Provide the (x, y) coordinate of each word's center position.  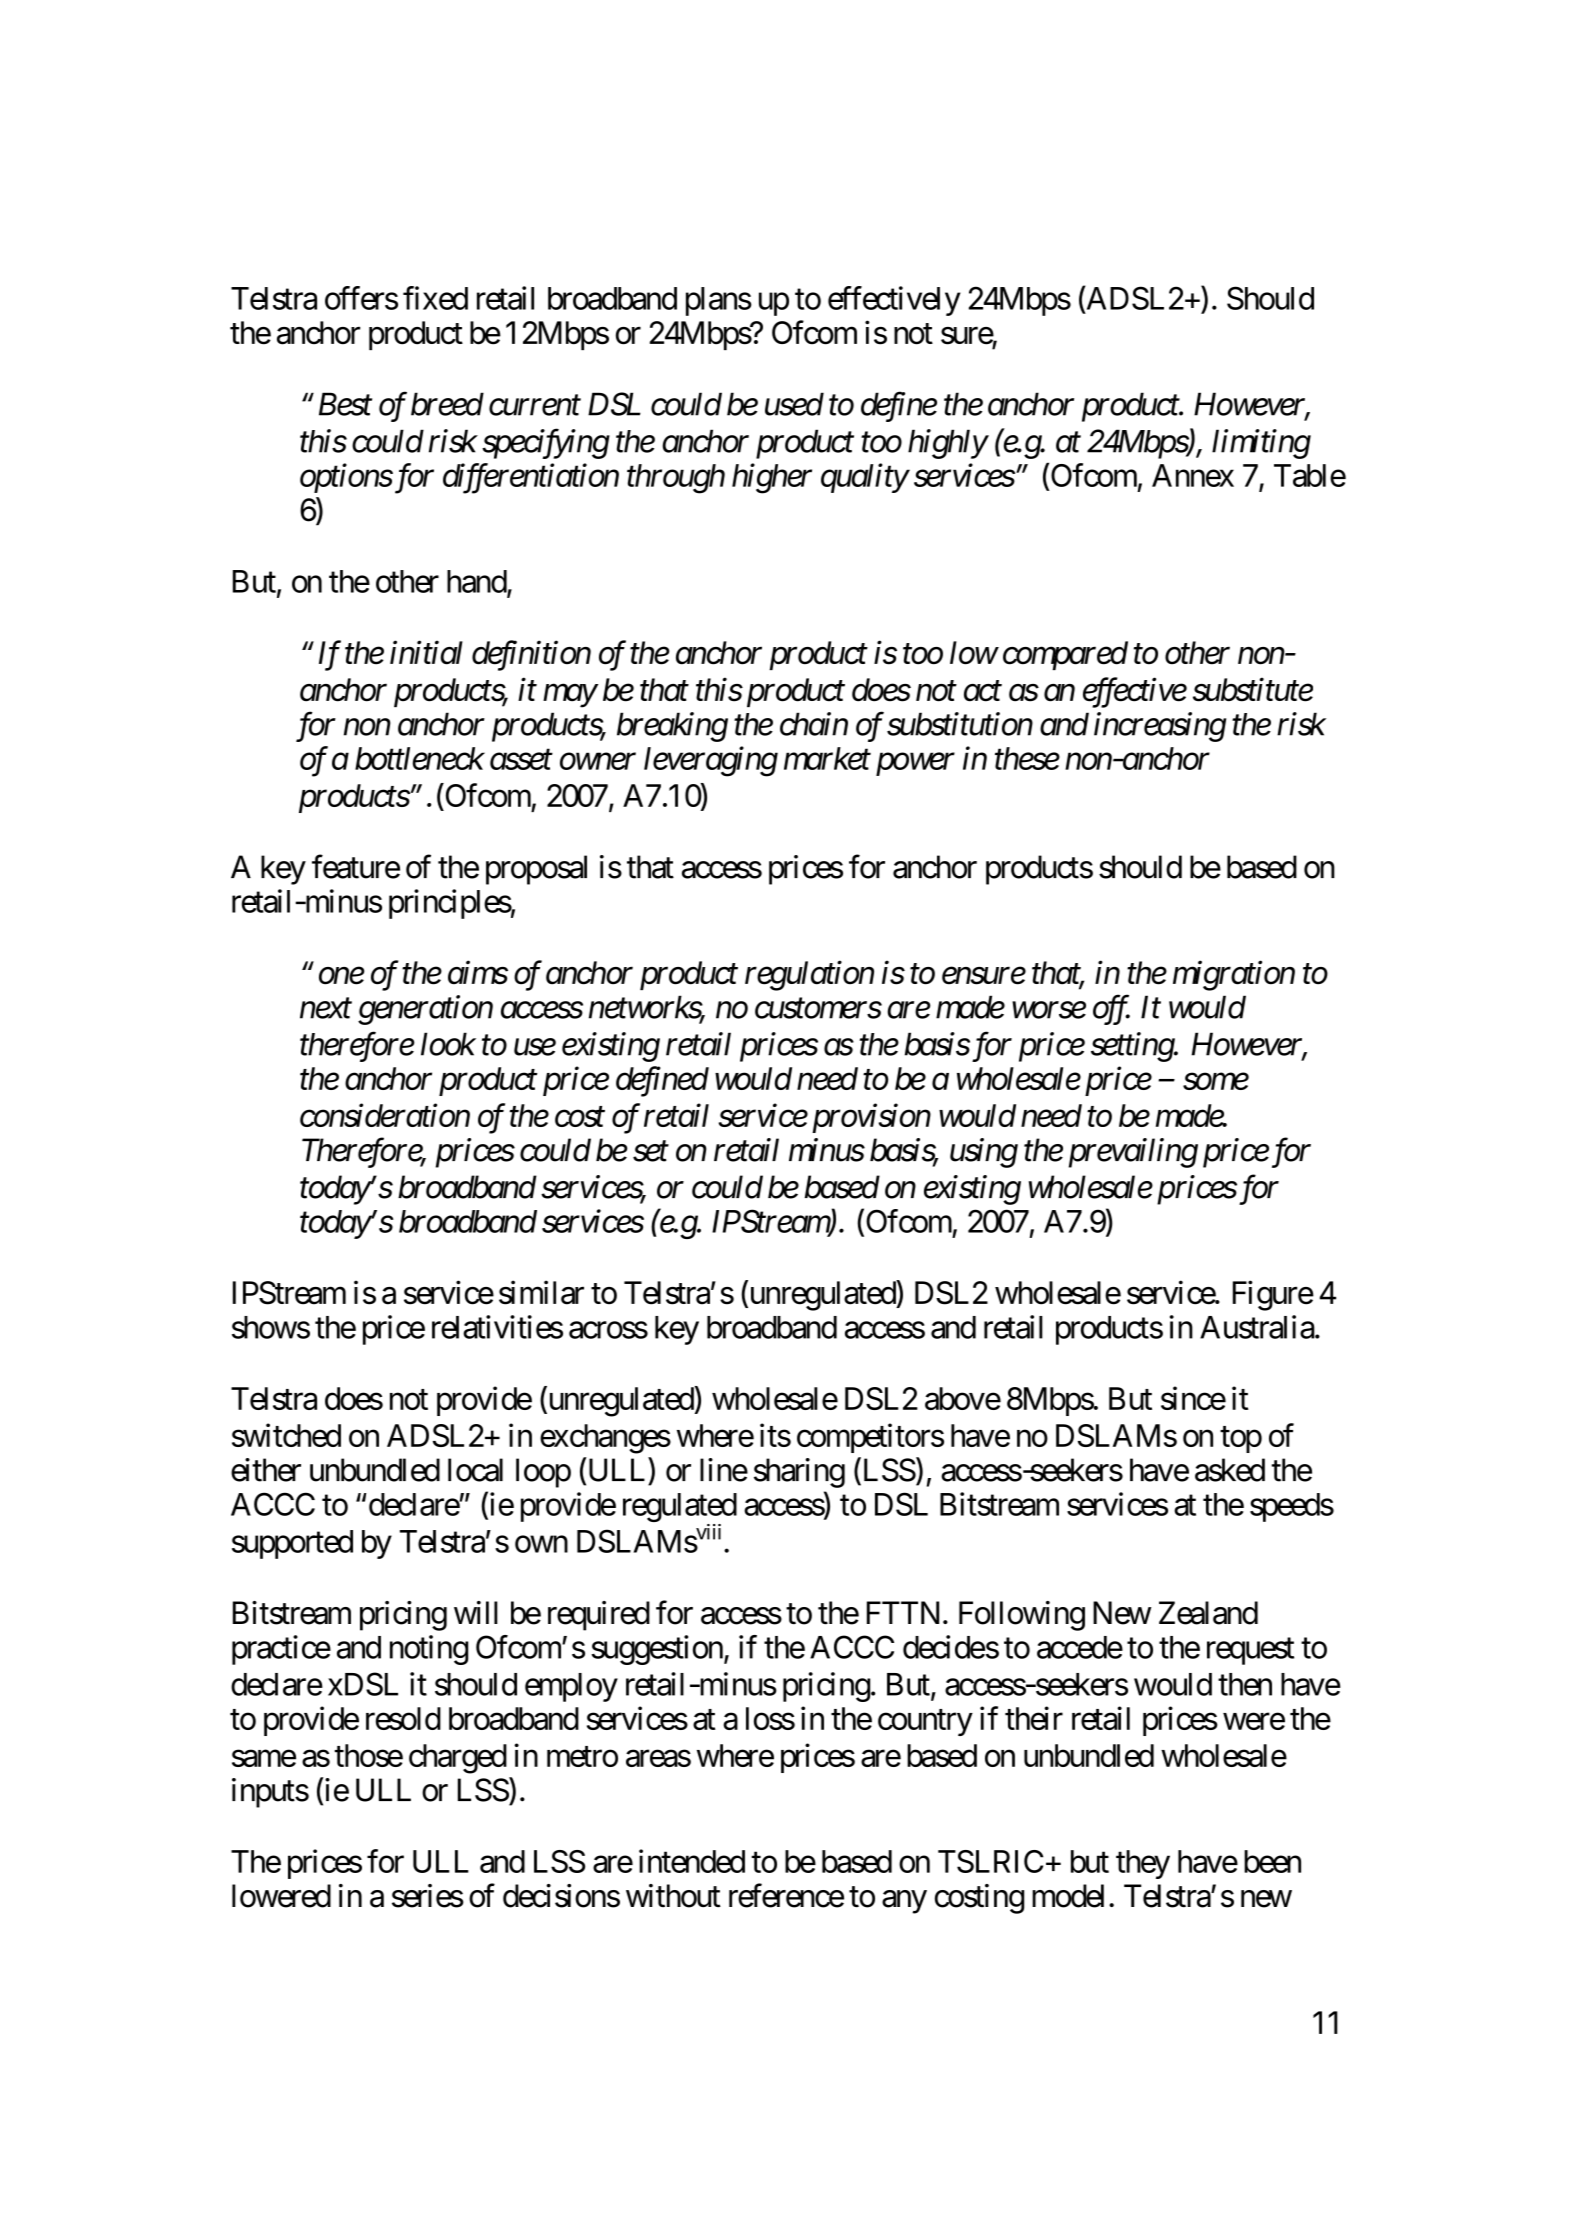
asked (1230, 1470)
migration (1234, 976)
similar (541, 1292)
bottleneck (419, 758)
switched (286, 1435)
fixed (435, 298)
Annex (1193, 475)
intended (692, 1861)
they (1143, 1864)
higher (772, 478)
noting (429, 1650)
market (827, 758)
